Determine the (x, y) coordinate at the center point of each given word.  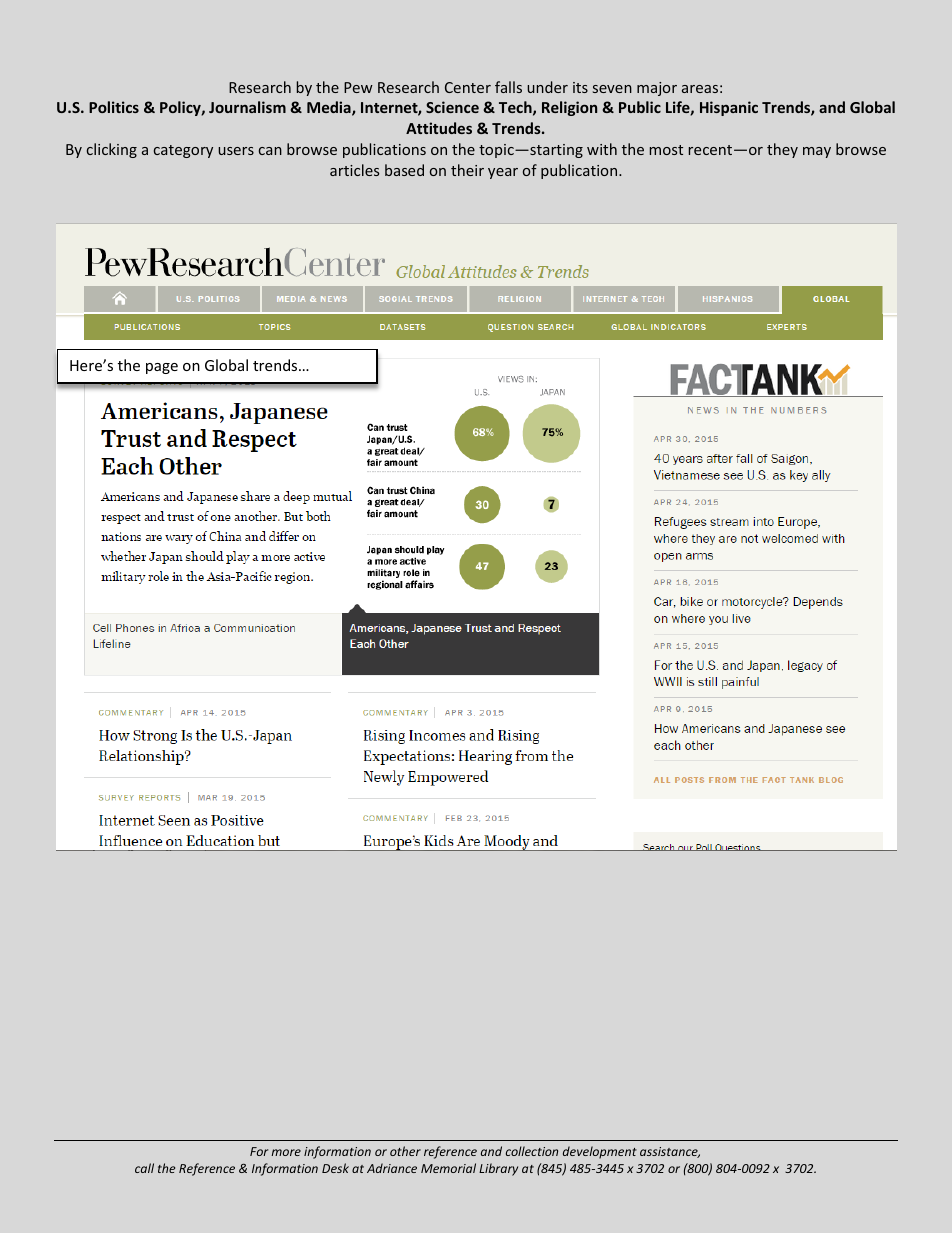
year (503, 173)
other (405, 1151)
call (144, 1168)
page (162, 368)
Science (452, 107)
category (183, 151)
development (600, 1152)
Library (498, 1169)
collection (532, 1151)
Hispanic (729, 108)
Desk (335, 1168)
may (817, 152)
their (467, 170)
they (782, 150)
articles (354, 170)
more (286, 1152)
